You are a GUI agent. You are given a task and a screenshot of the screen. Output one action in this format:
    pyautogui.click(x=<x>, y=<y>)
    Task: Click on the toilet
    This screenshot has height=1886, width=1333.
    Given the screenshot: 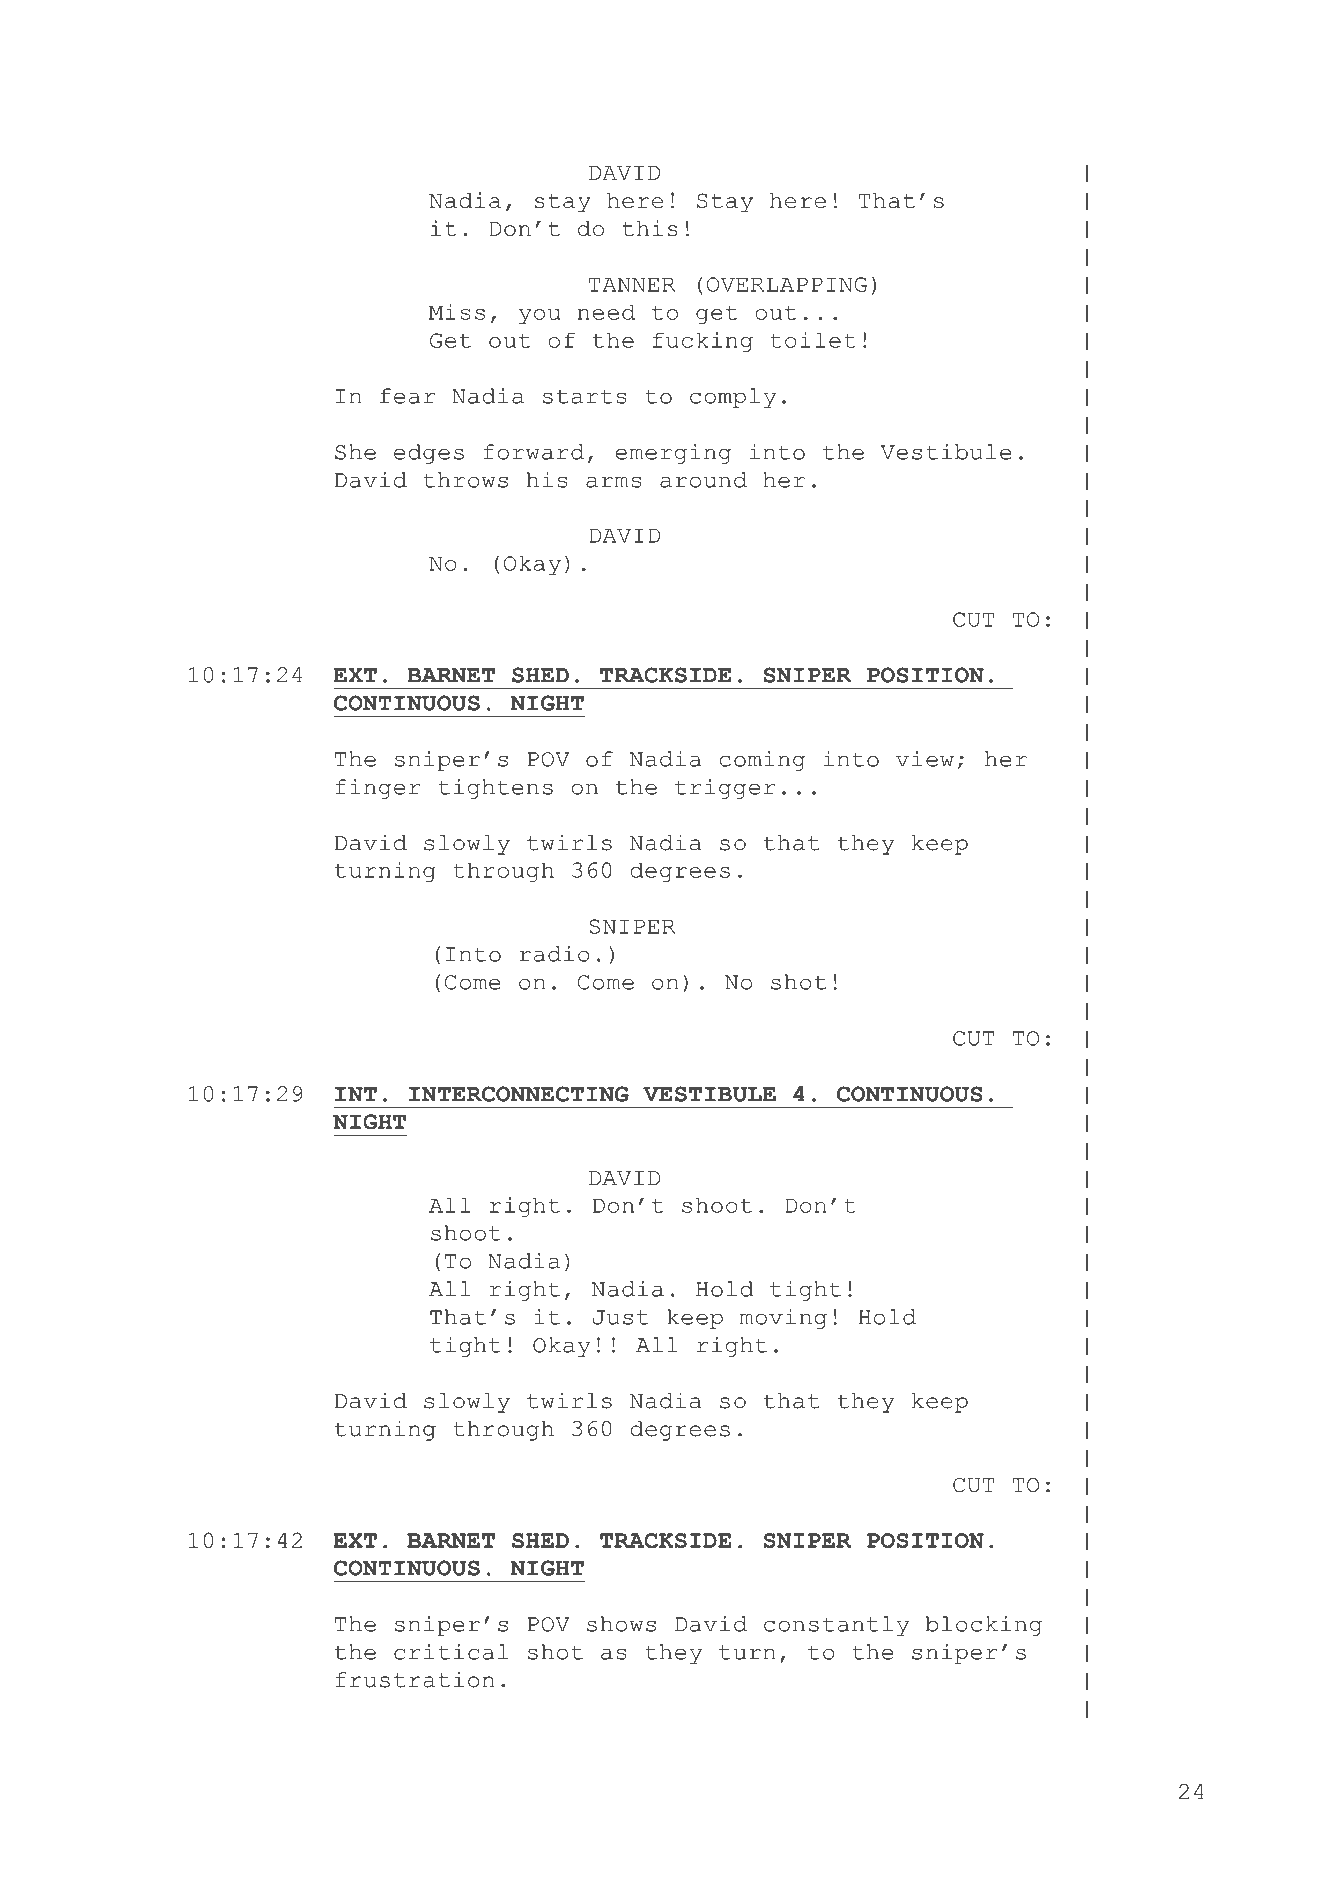 What is the action you would take?
    pyautogui.click(x=813, y=340)
